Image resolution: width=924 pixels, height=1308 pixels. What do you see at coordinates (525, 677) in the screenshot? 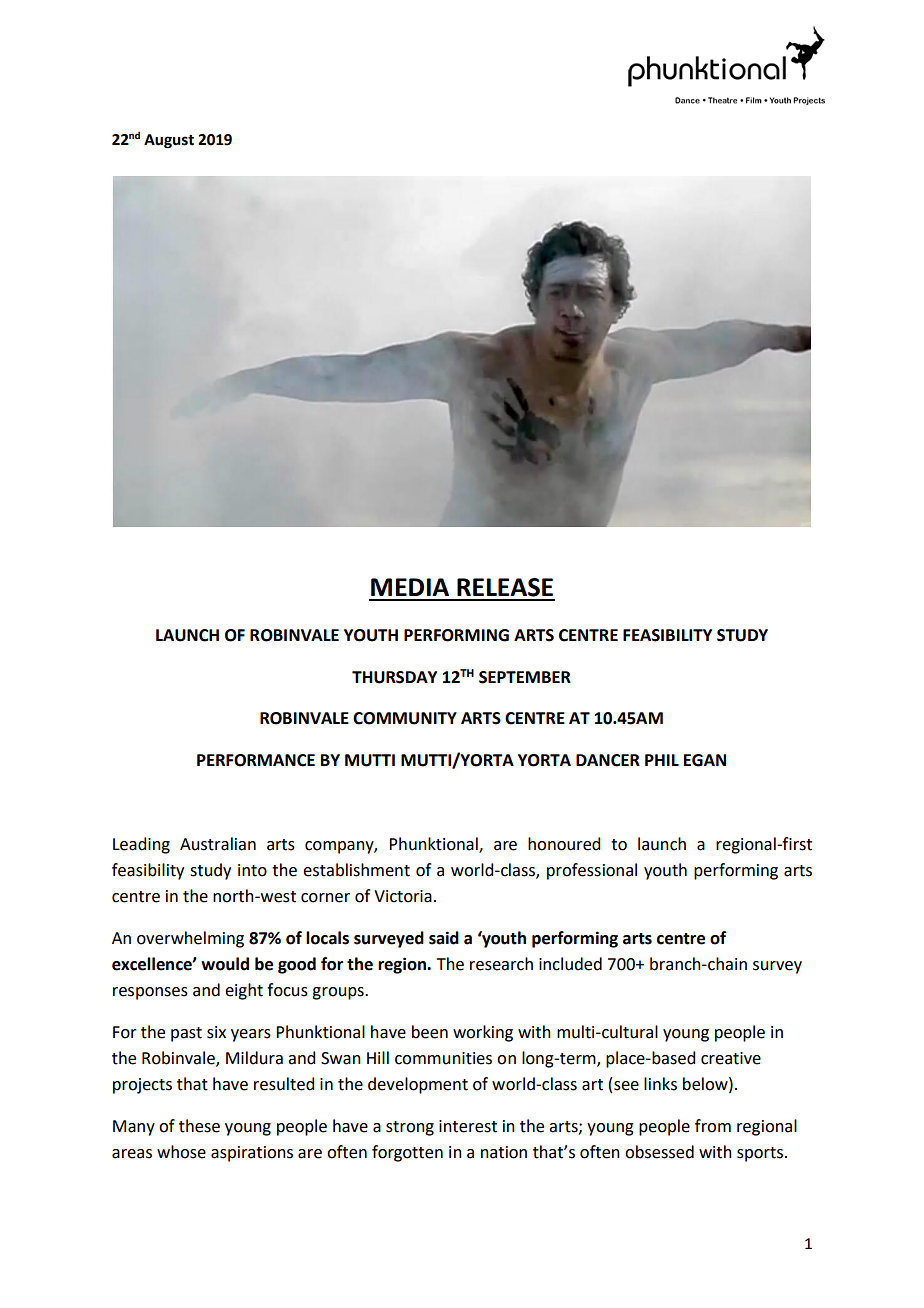
I see `SEPTEMBER` at bounding box center [525, 677].
